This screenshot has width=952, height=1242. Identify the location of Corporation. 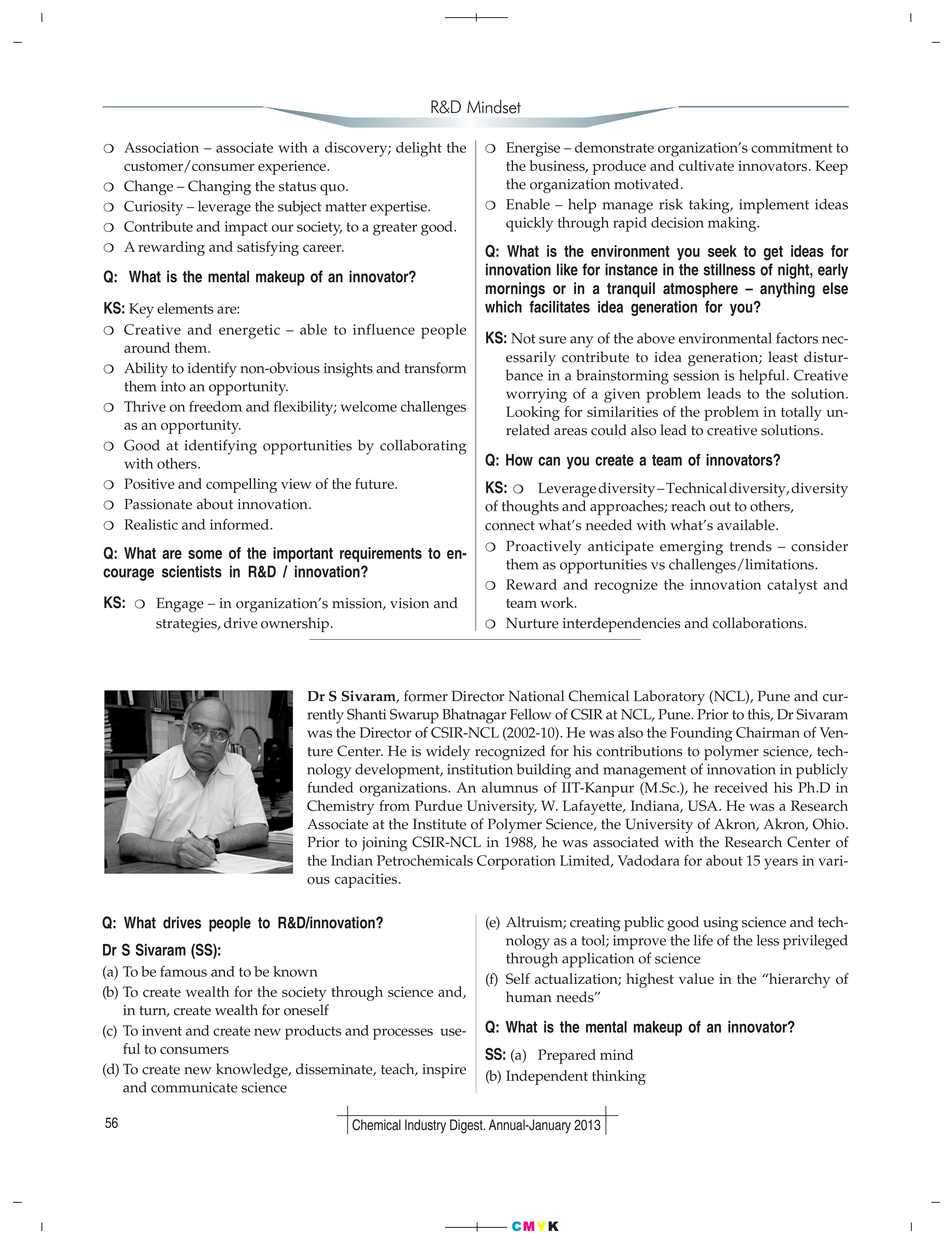
(516, 862).
